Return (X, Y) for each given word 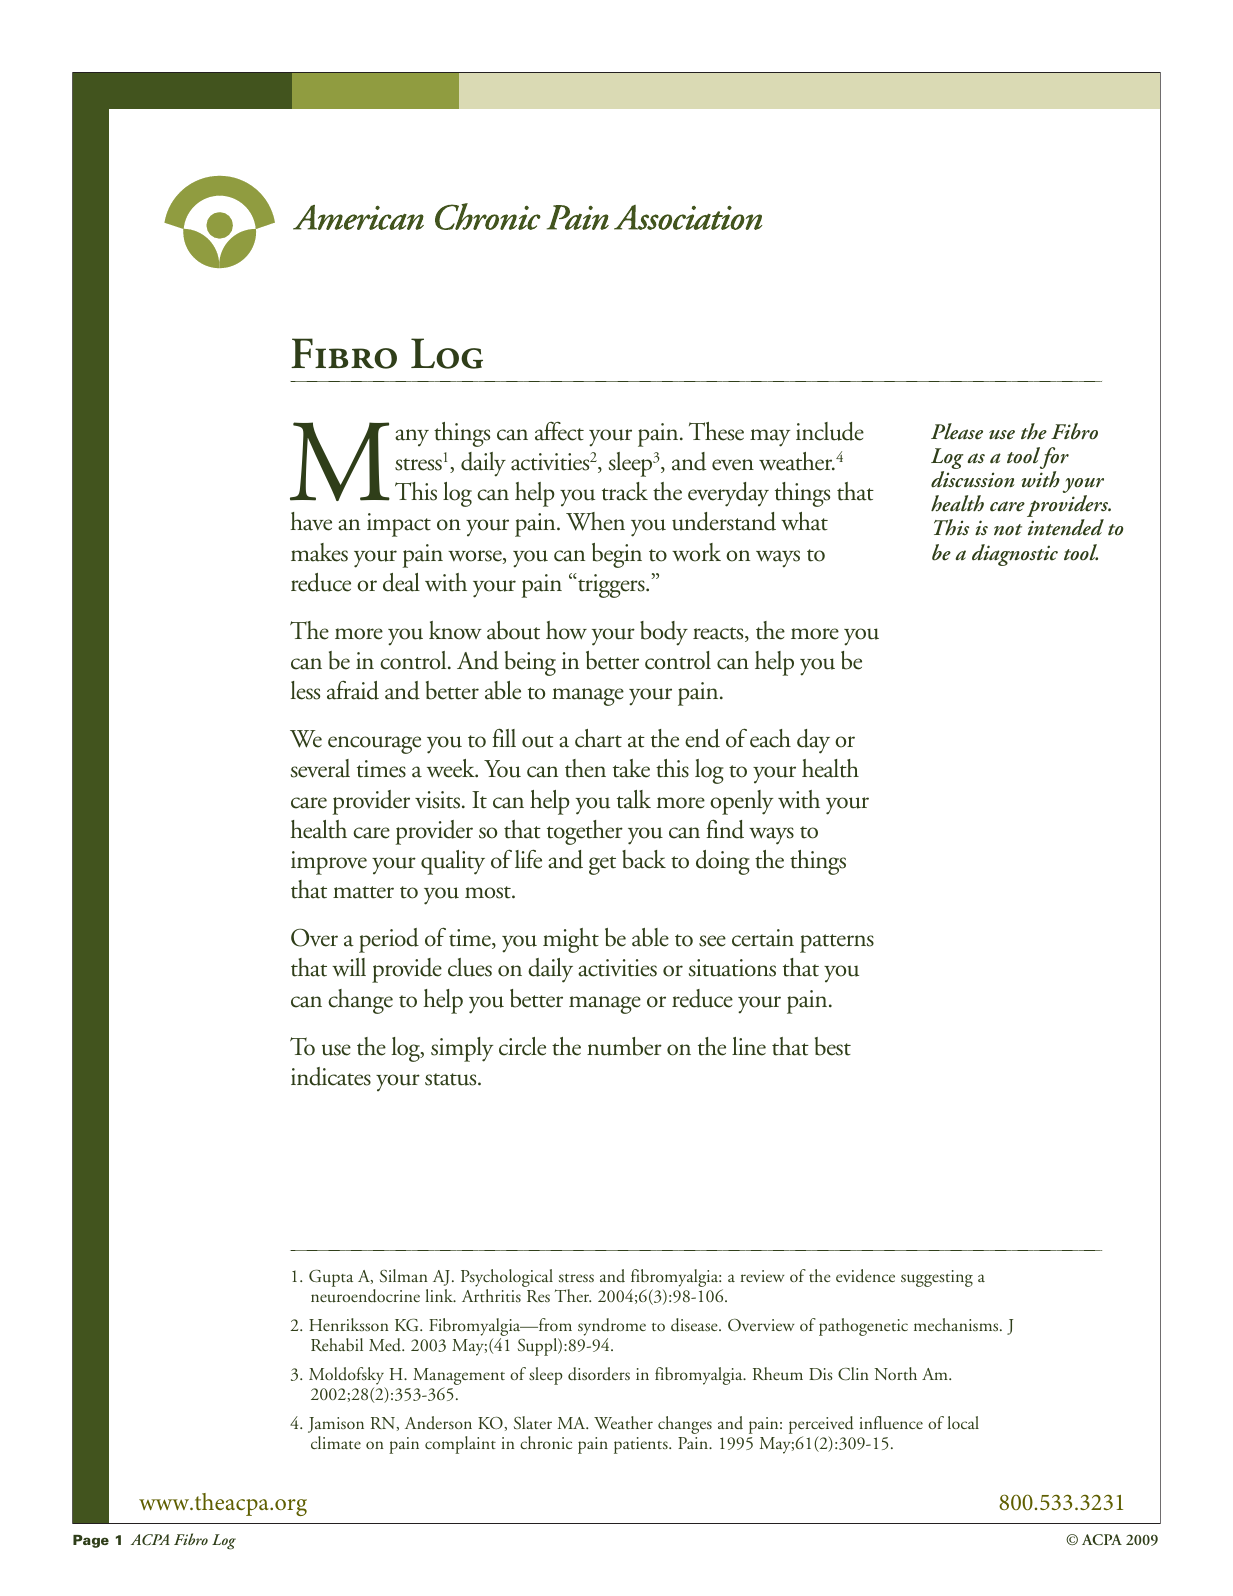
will (349, 967)
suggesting (937, 1278)
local (963, 1422)
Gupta (331, 1278)
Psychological (507, 1279)
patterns (837, 943)
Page (91, 1541)
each (770, 738)
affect (559, 431)
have (311, 521)
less (305, 690)
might (571, 940)
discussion (973, 479)
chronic (546, 1442)
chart (598, 738)
